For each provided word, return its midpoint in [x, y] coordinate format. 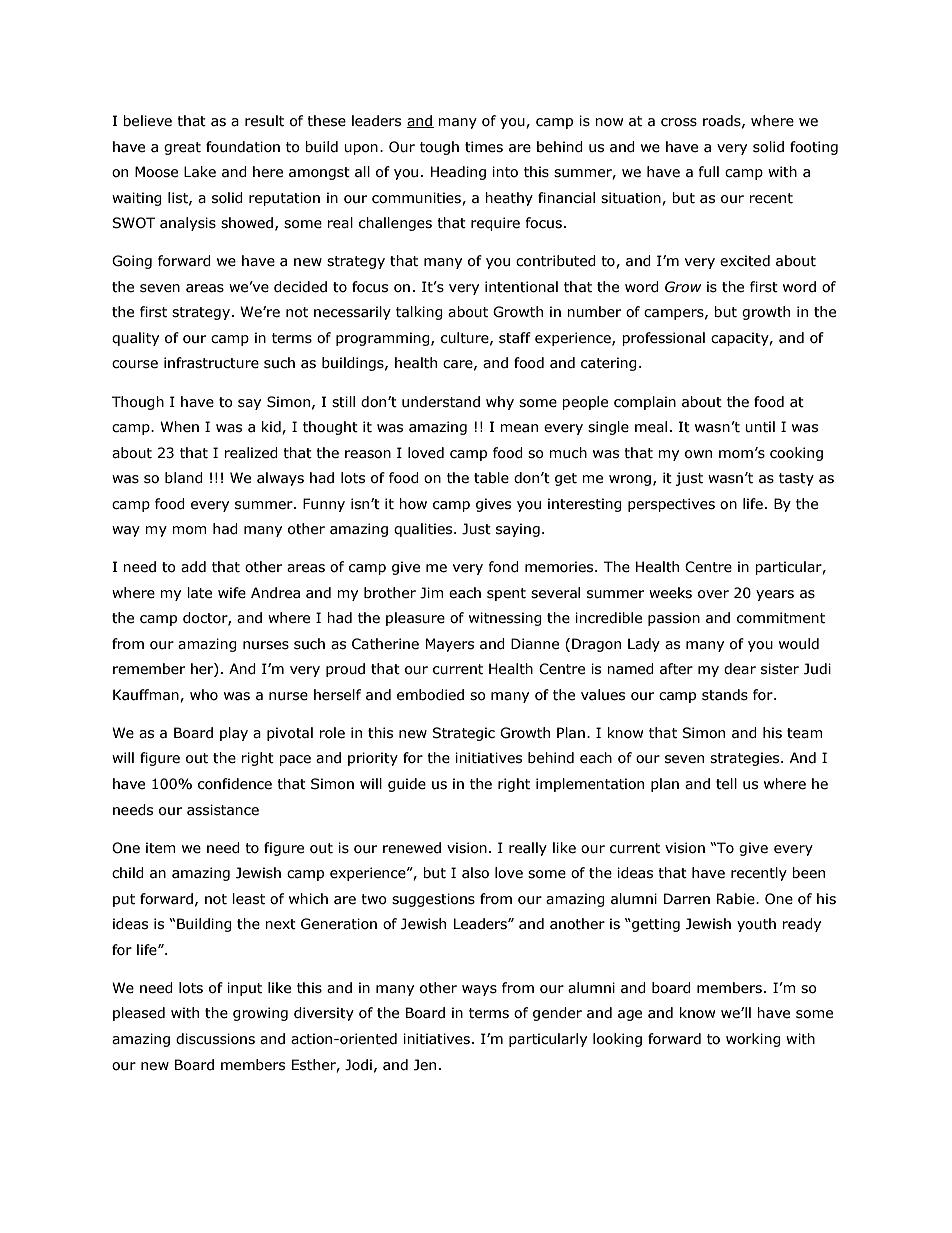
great [182, 148]
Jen [425, 1065]
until [760, 427]
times [484, 147]
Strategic [463, 734]
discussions [215, 1039]
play [234, 734]
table [491, 478]
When [179, 427]
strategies [746, 759]
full [708, 171]
